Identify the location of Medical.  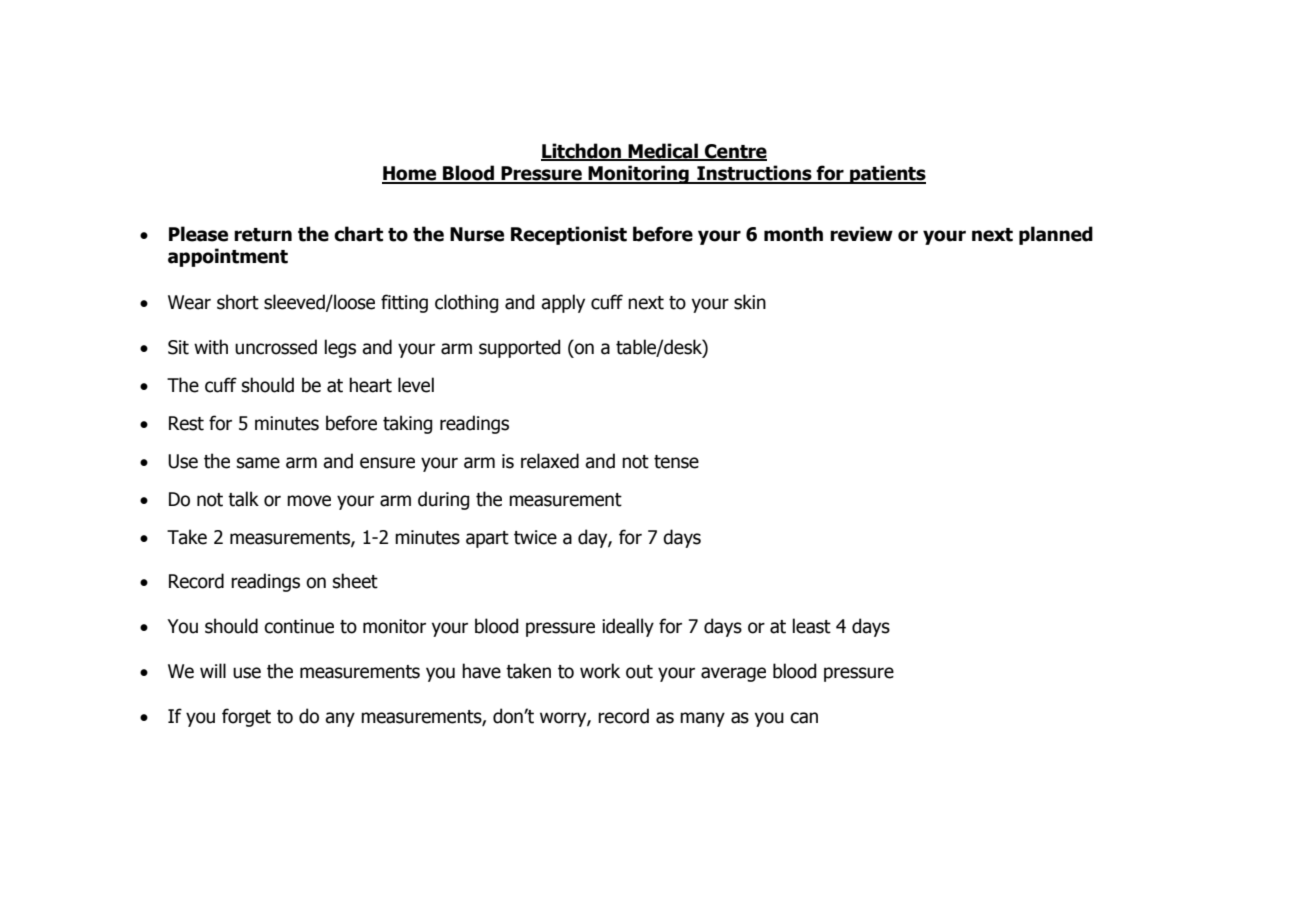
(663, 152).
